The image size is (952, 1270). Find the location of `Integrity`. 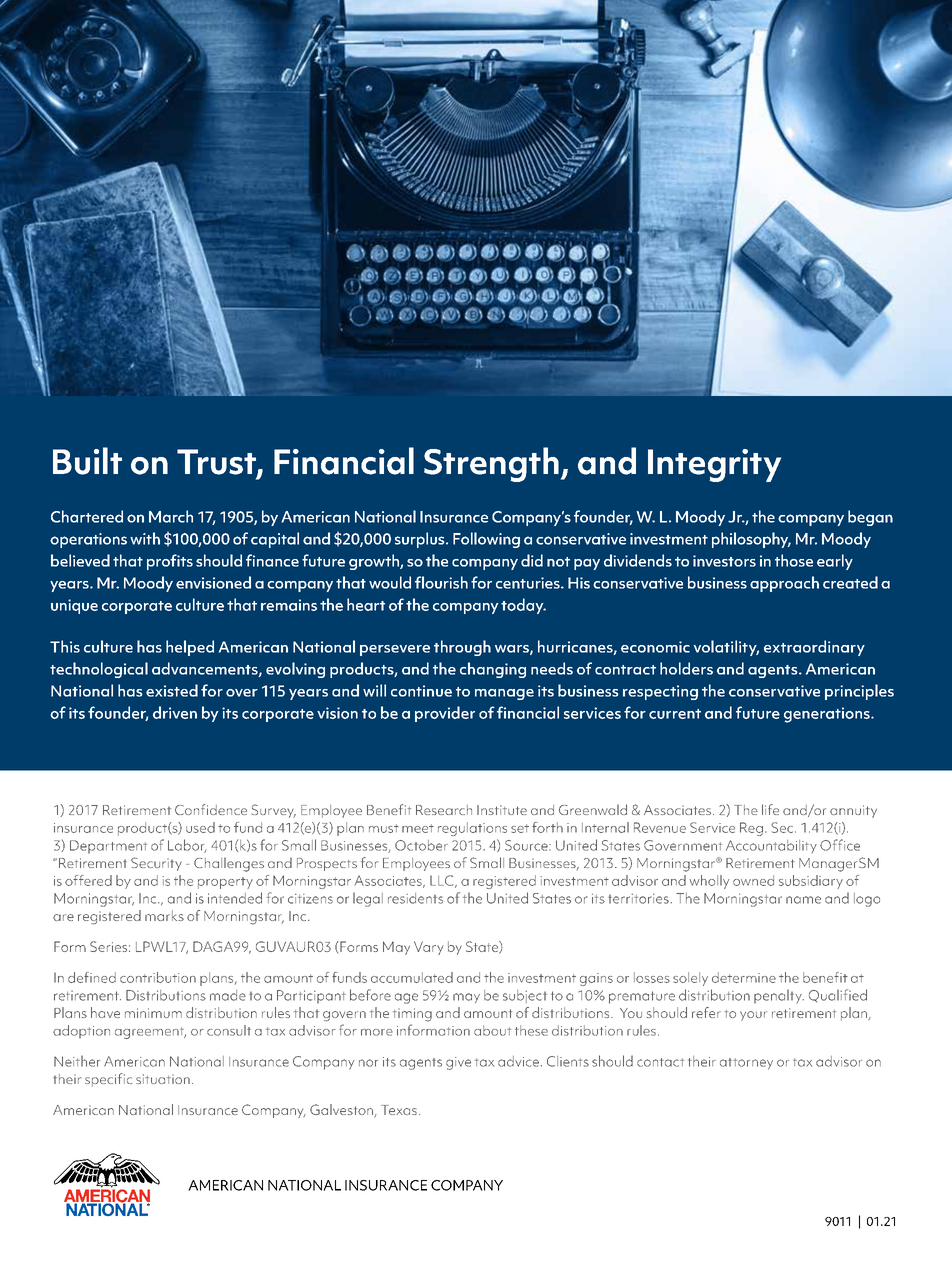

Integrity is located at coordinates (714, 465).
